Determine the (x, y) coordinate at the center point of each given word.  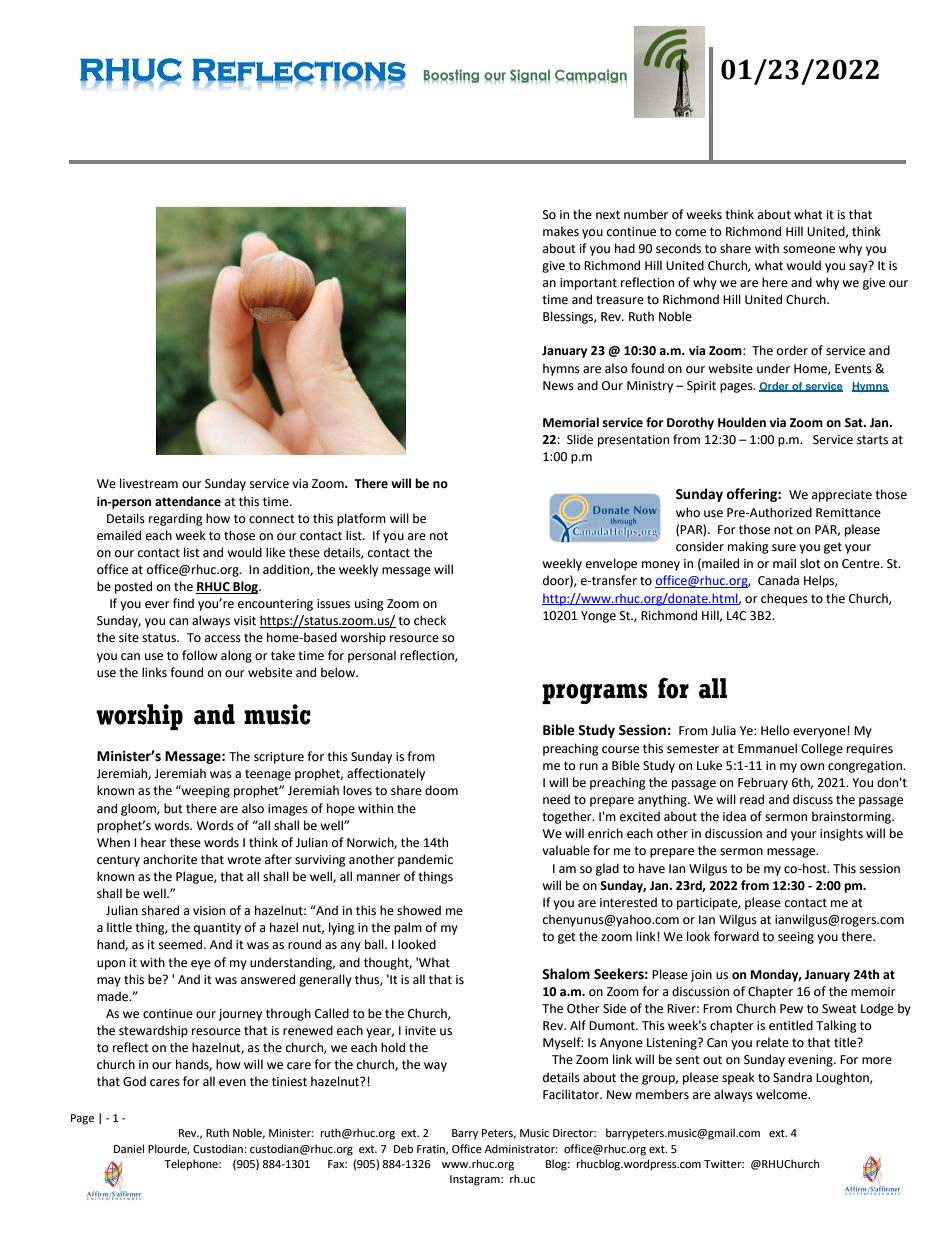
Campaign (591, 76)
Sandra (792, 1077)
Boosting (451, 76)
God (134, 1081)
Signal (530, 76)
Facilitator (572, 1094)
